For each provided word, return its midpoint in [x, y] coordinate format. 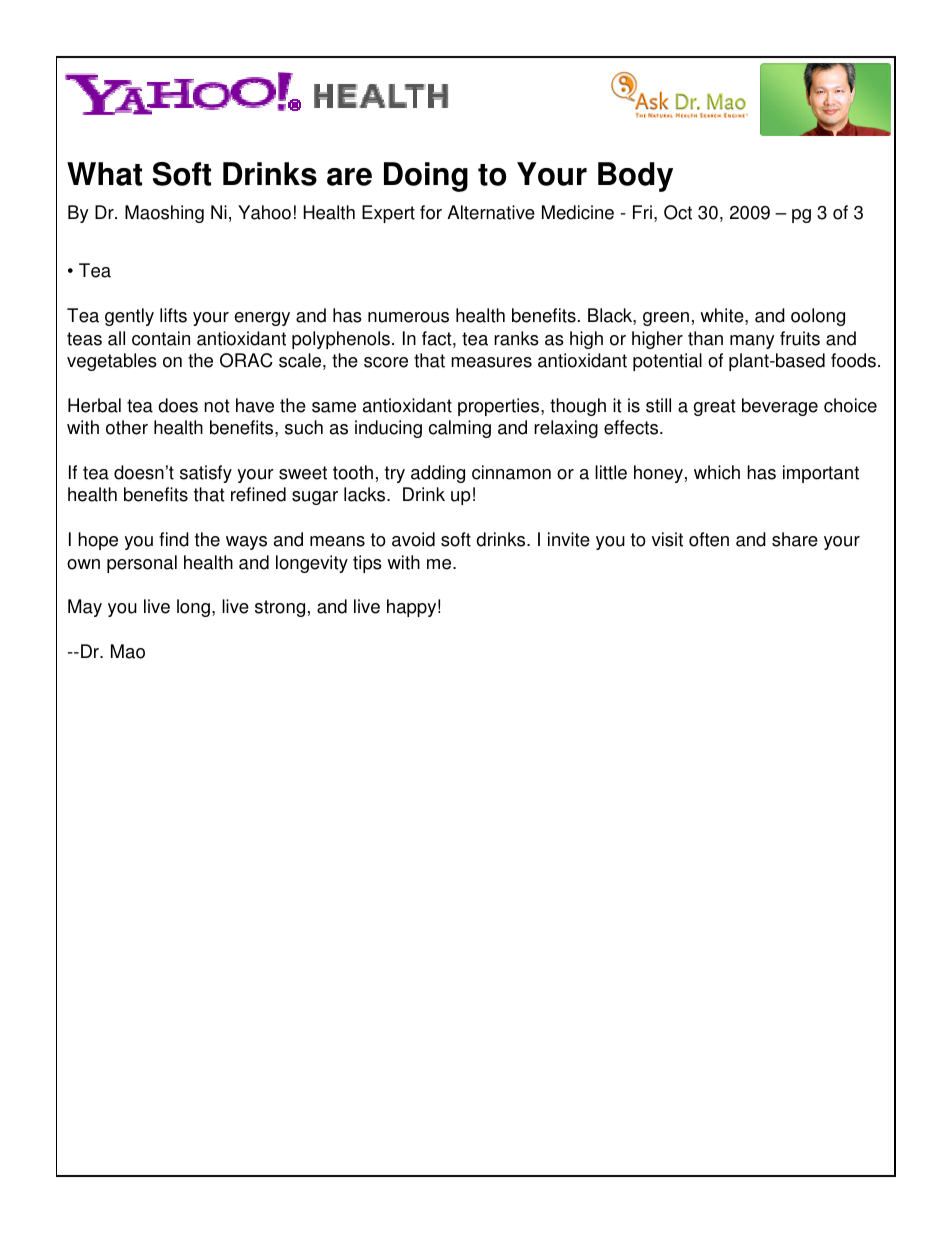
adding [438, 474]
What [104, 174]
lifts [173, 315]
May [85, 608]
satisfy [206, 474]
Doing [426, 177]
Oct [678, 212]
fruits [800, 338]
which [717, 472]
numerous [408, 317]
